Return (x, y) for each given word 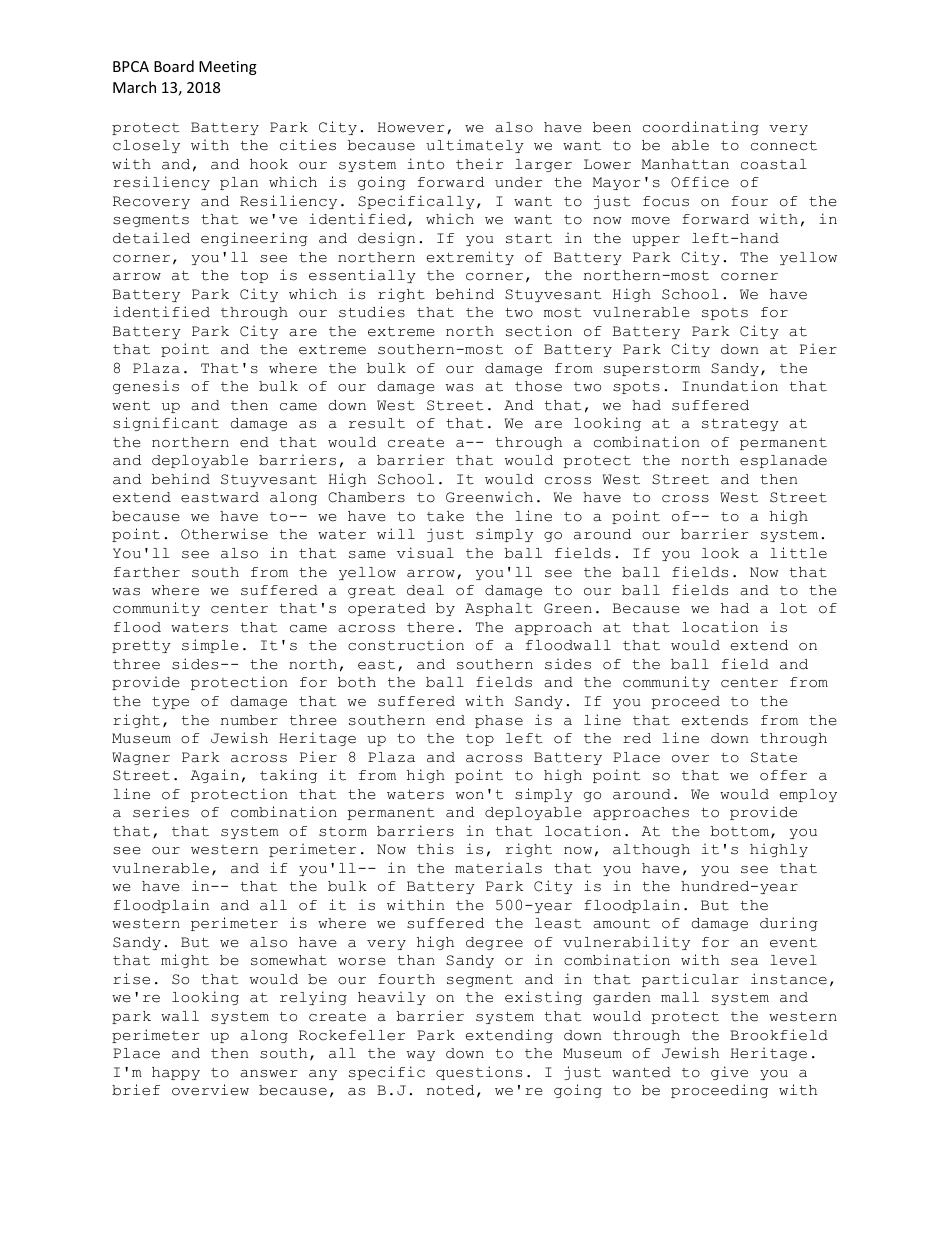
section (539, 331)
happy (176, 1073)
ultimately (475, 146)
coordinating (701, 128)
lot (793, 608)
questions (479, 1073)
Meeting (228, 68)
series (161, 812)
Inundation (730, 386)
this (435, 849)
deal (425, 590)
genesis (146, 387)
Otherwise (224, 534)
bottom (740, 831)
